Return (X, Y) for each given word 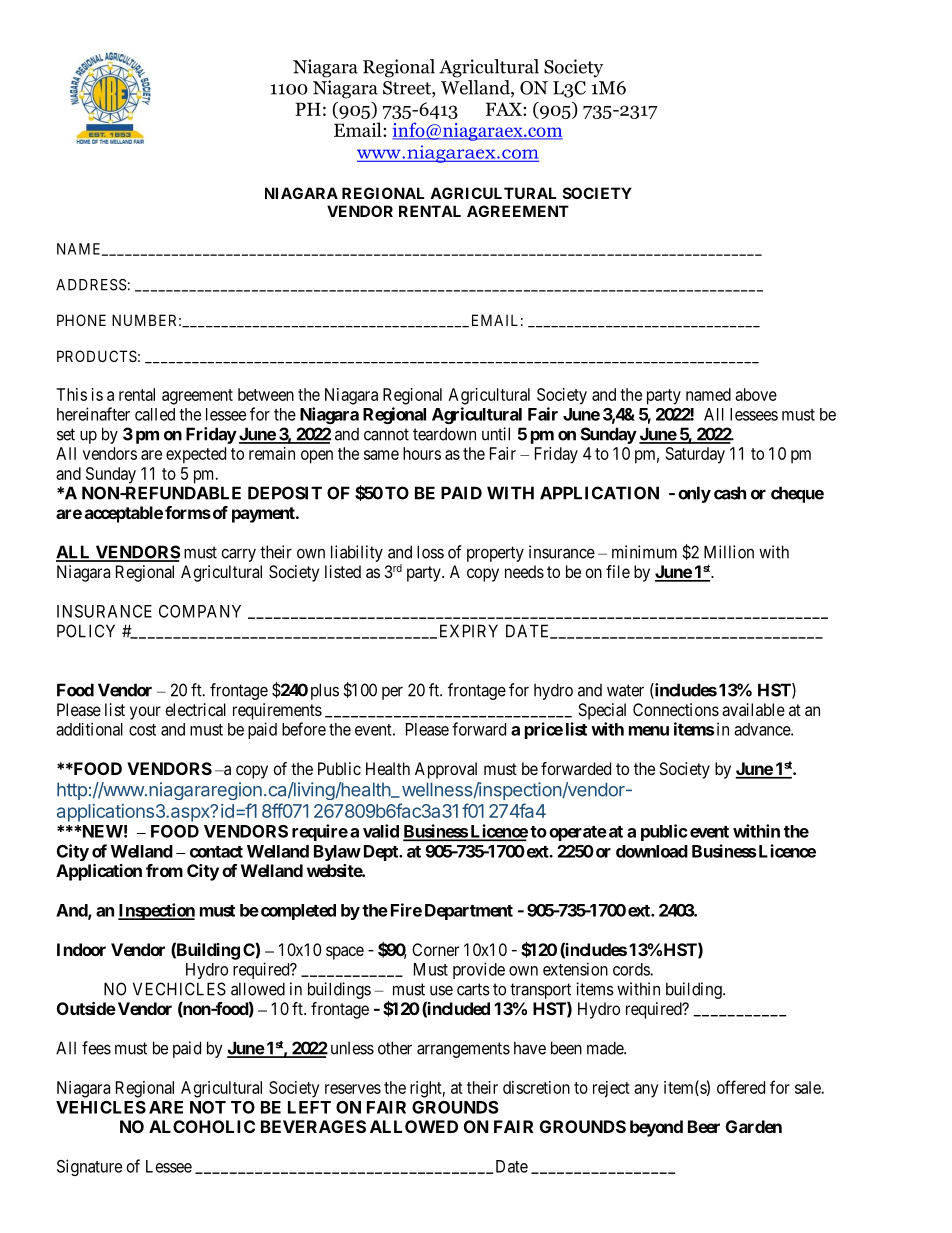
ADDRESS (91, 285)
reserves (353, 1089)
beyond (656, 1128)
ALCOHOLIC (202, 1126)
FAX (505, 109)
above (756, 394)
